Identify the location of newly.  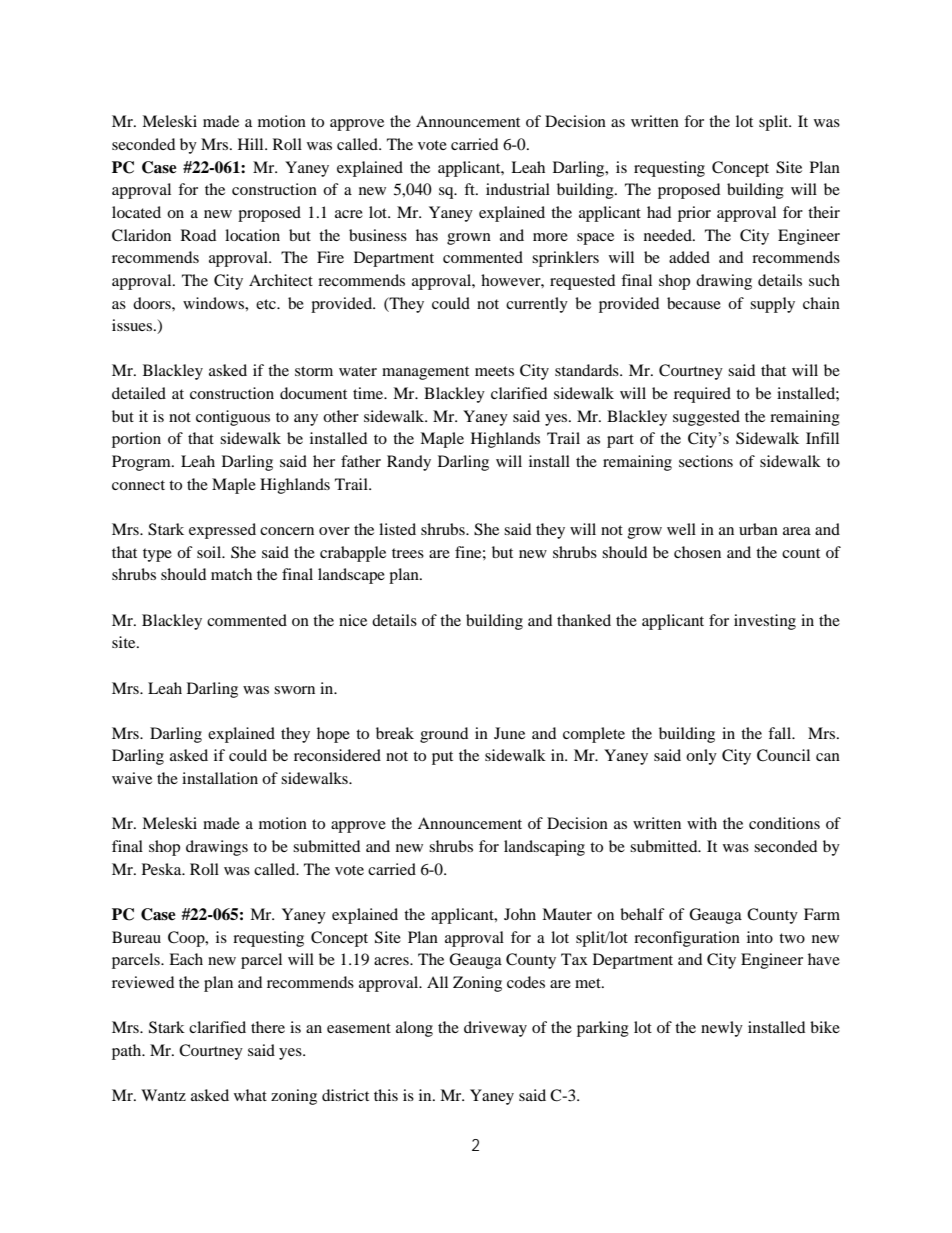
(722, 1029).
